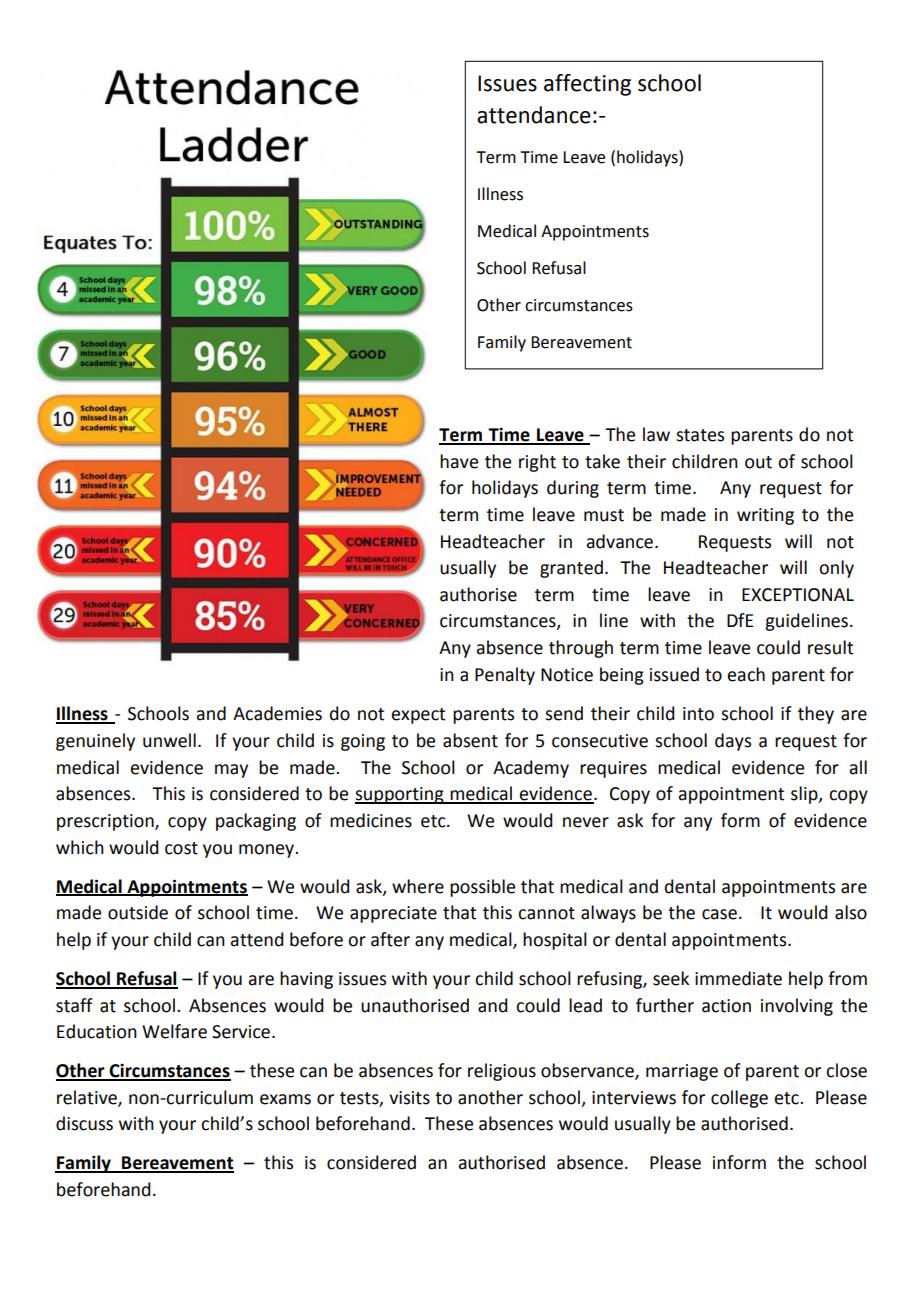 The width and height of the document is (924, 1308). I want to click on Academy, so click(531, 769).
